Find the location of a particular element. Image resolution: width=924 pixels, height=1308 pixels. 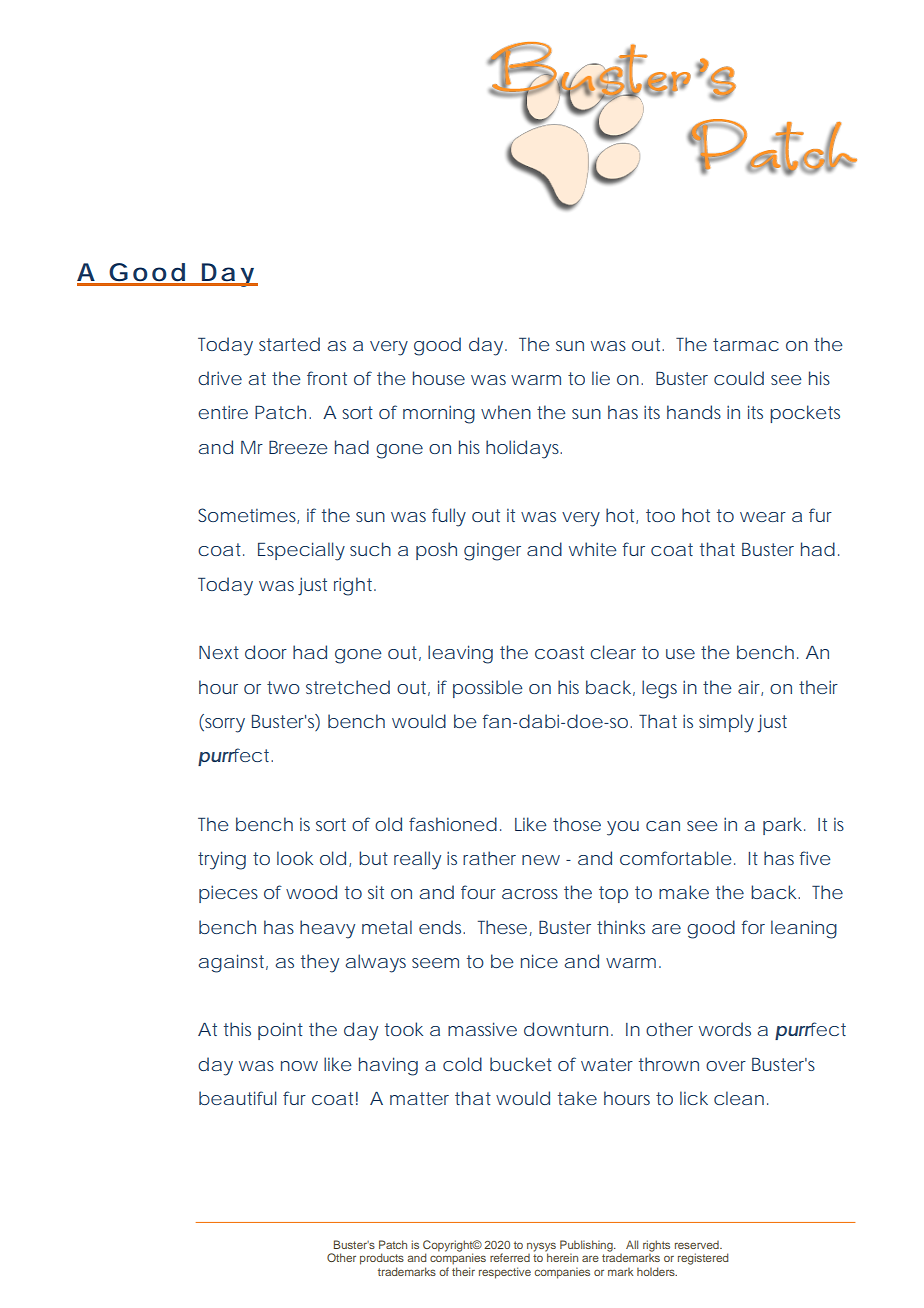

those is located at coordinates (577, 824).
